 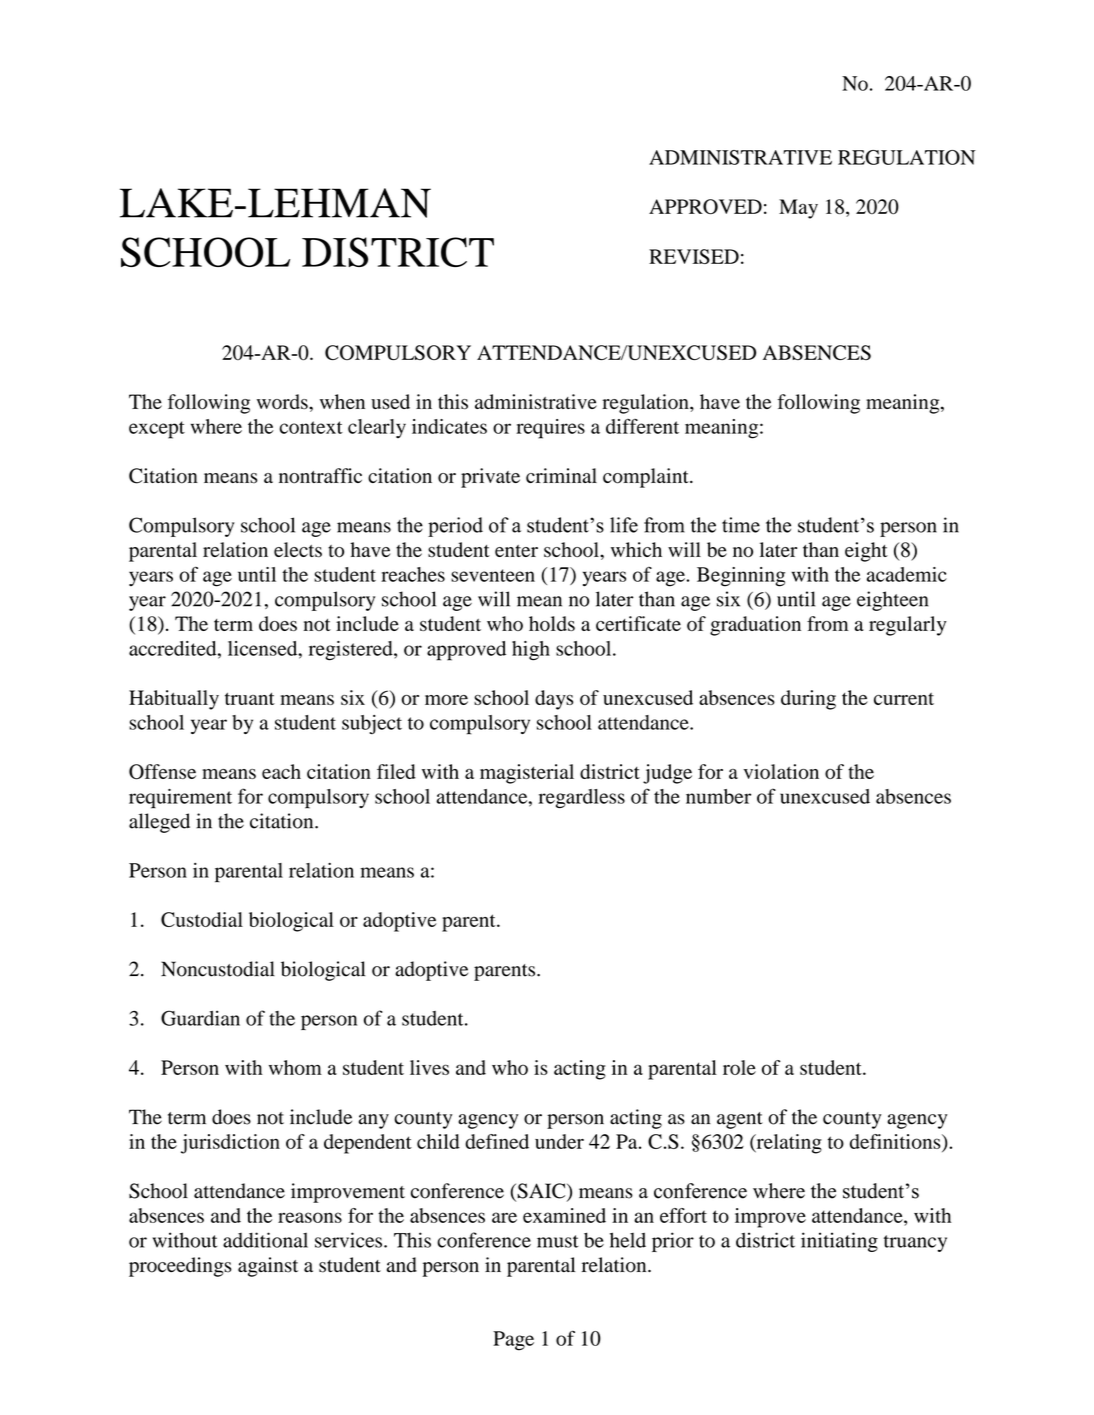 I want to click on lives, so click(x=429, y=1067).
